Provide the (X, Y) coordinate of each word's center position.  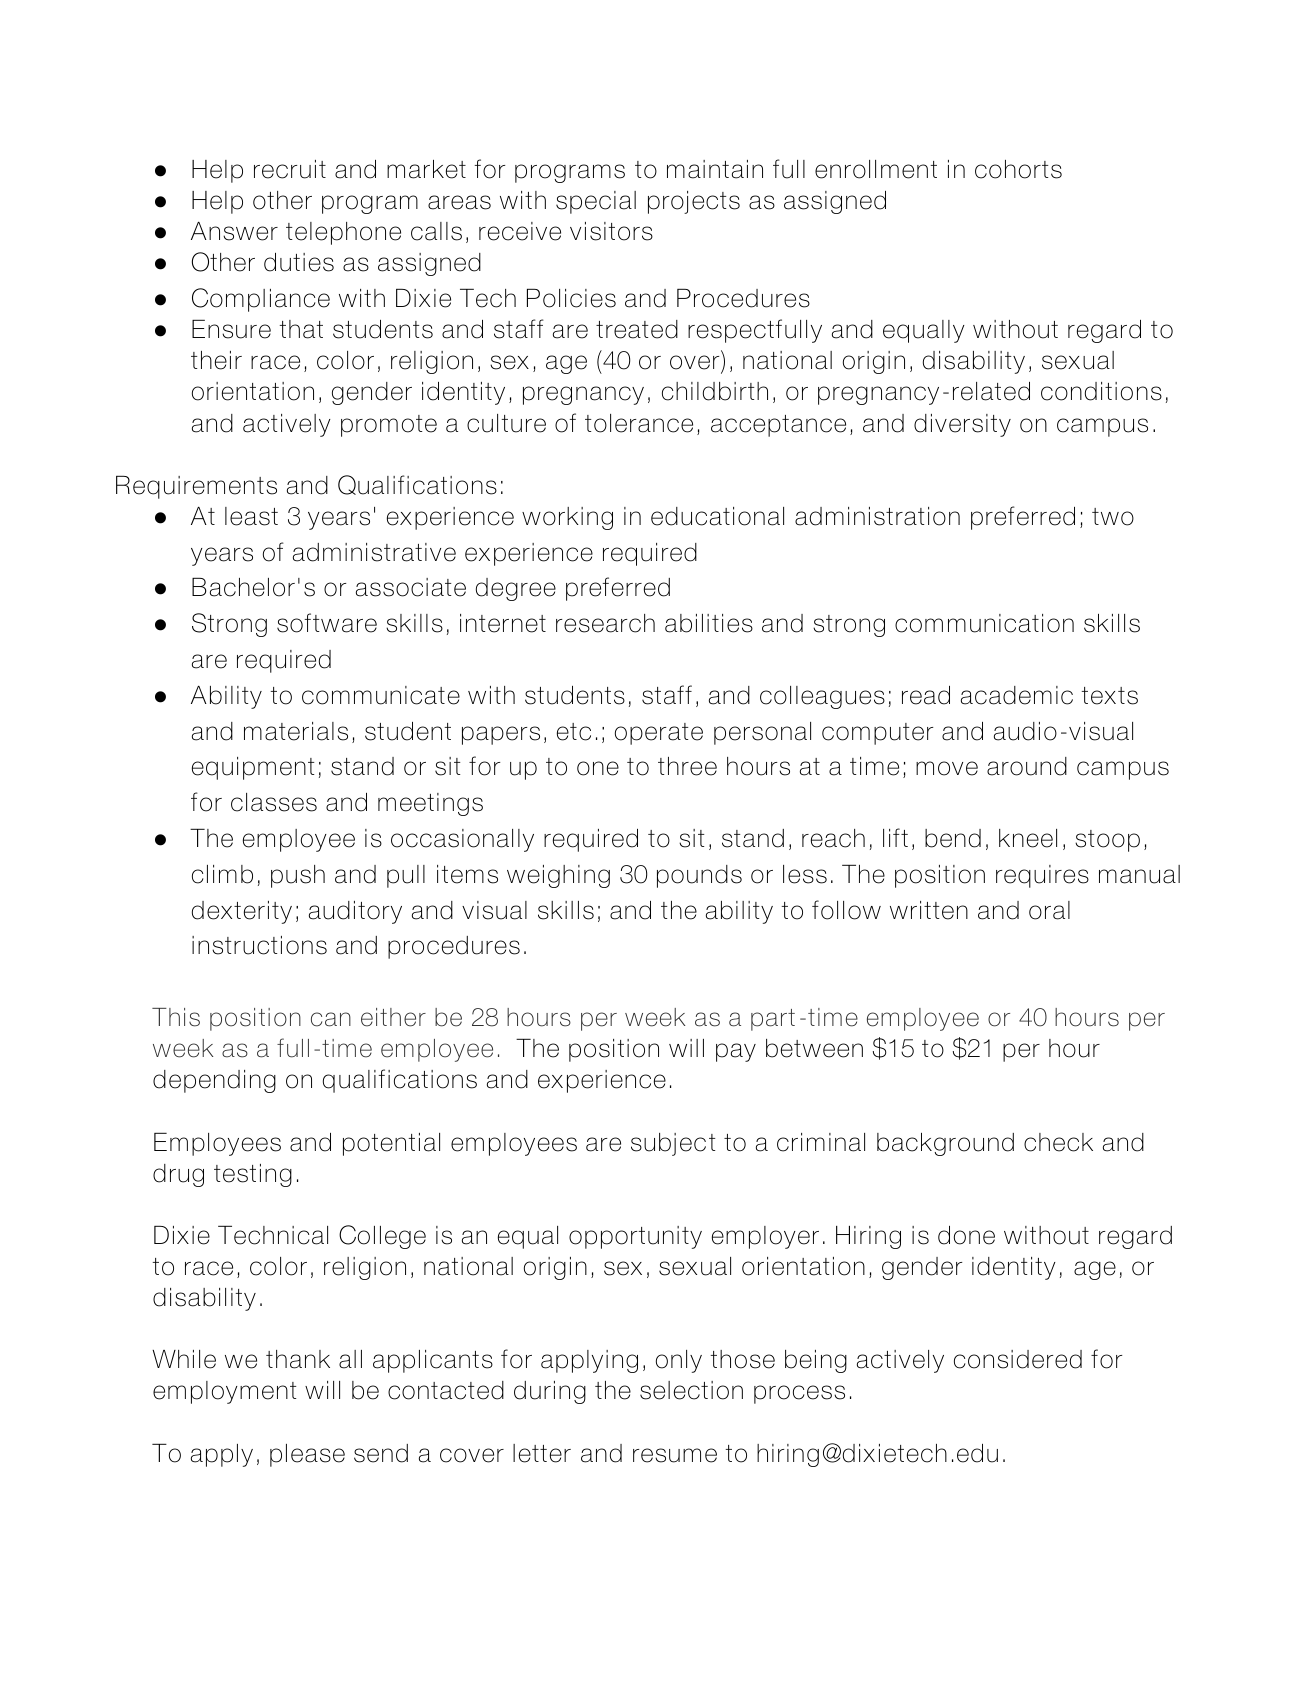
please (307, 1455)
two (1113, 517)
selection (691, 1390)
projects (694, 202)
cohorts (1018, 169)
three (687, 766)
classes (274, 802)
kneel (1028, 838)
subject (673, 1144)
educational (717, 516)
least (251, 516)
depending (214, 1081)
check (1058, 1142)
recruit (290, 169)
